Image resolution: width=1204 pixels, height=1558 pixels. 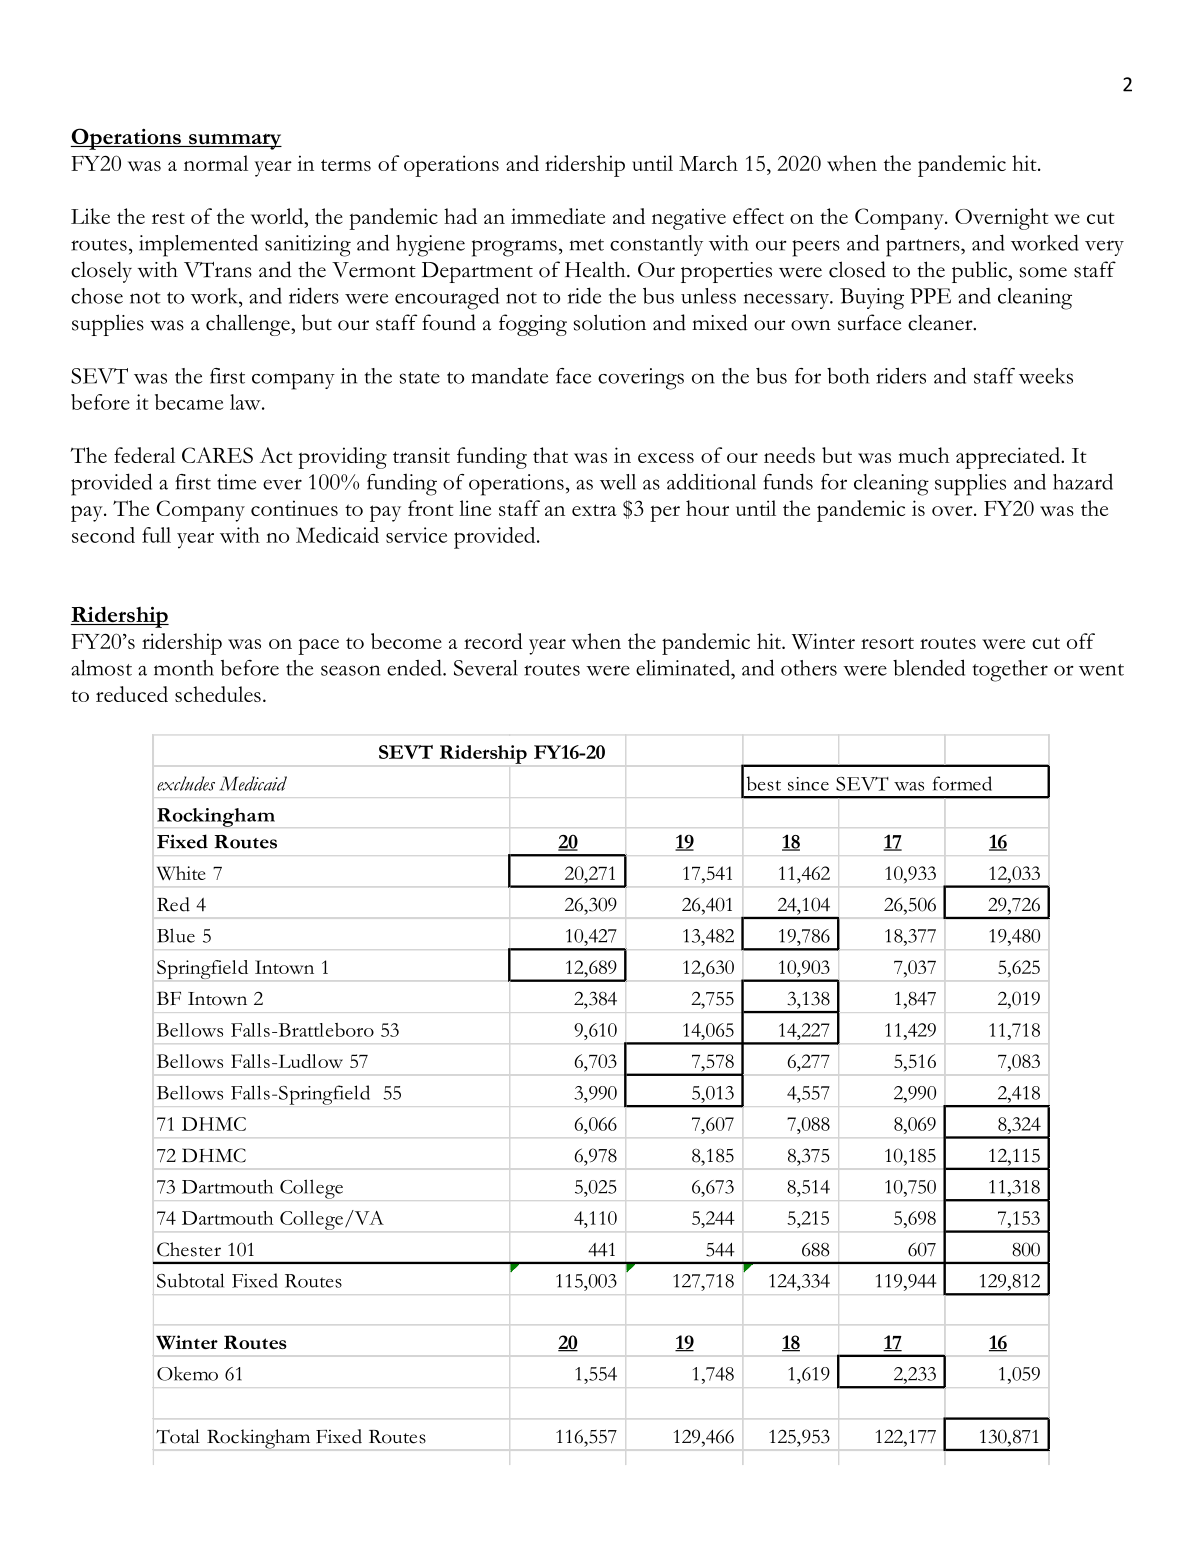 I want to click on schedules, so click(x=218, y=694).
